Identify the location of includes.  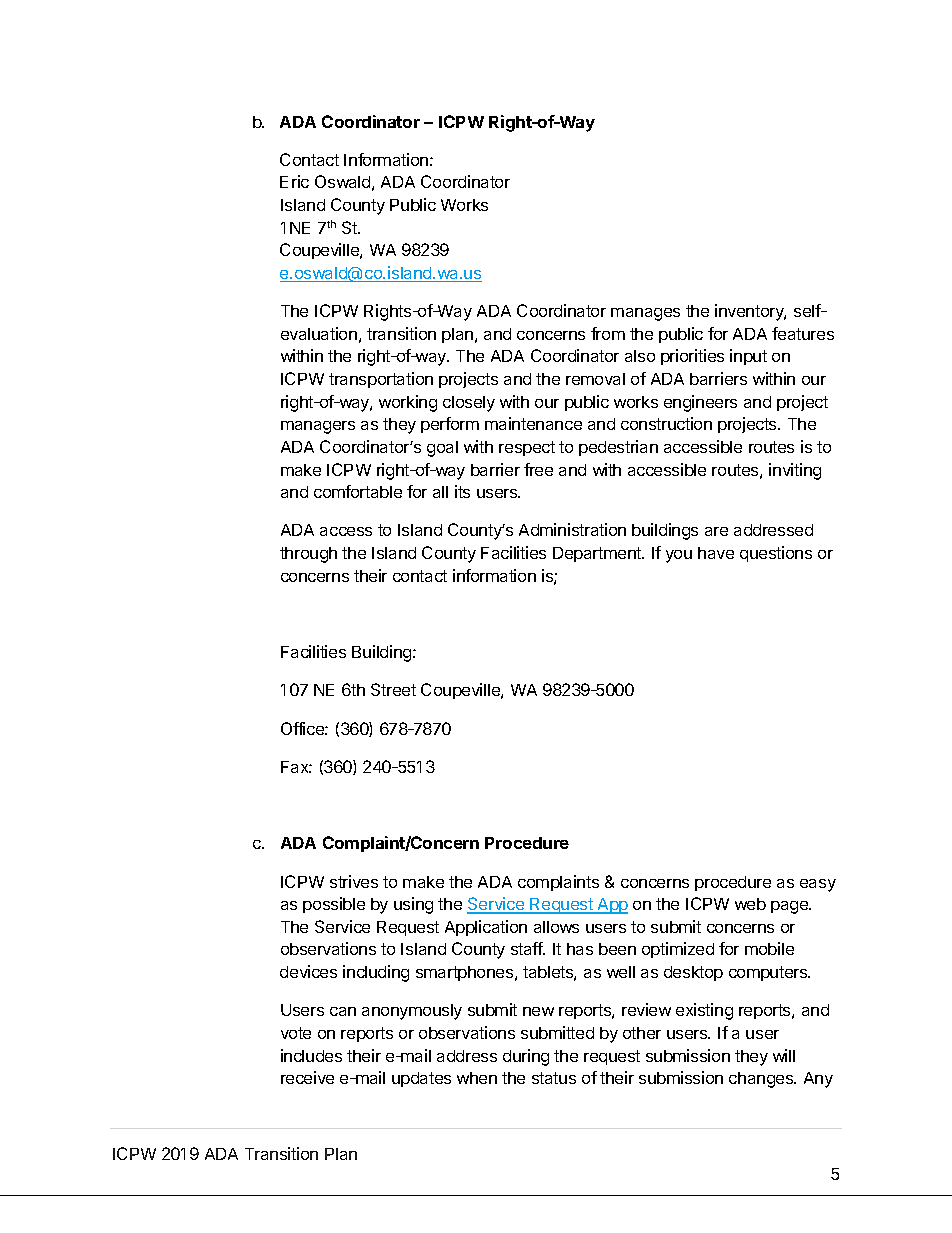
(311, 1055).
